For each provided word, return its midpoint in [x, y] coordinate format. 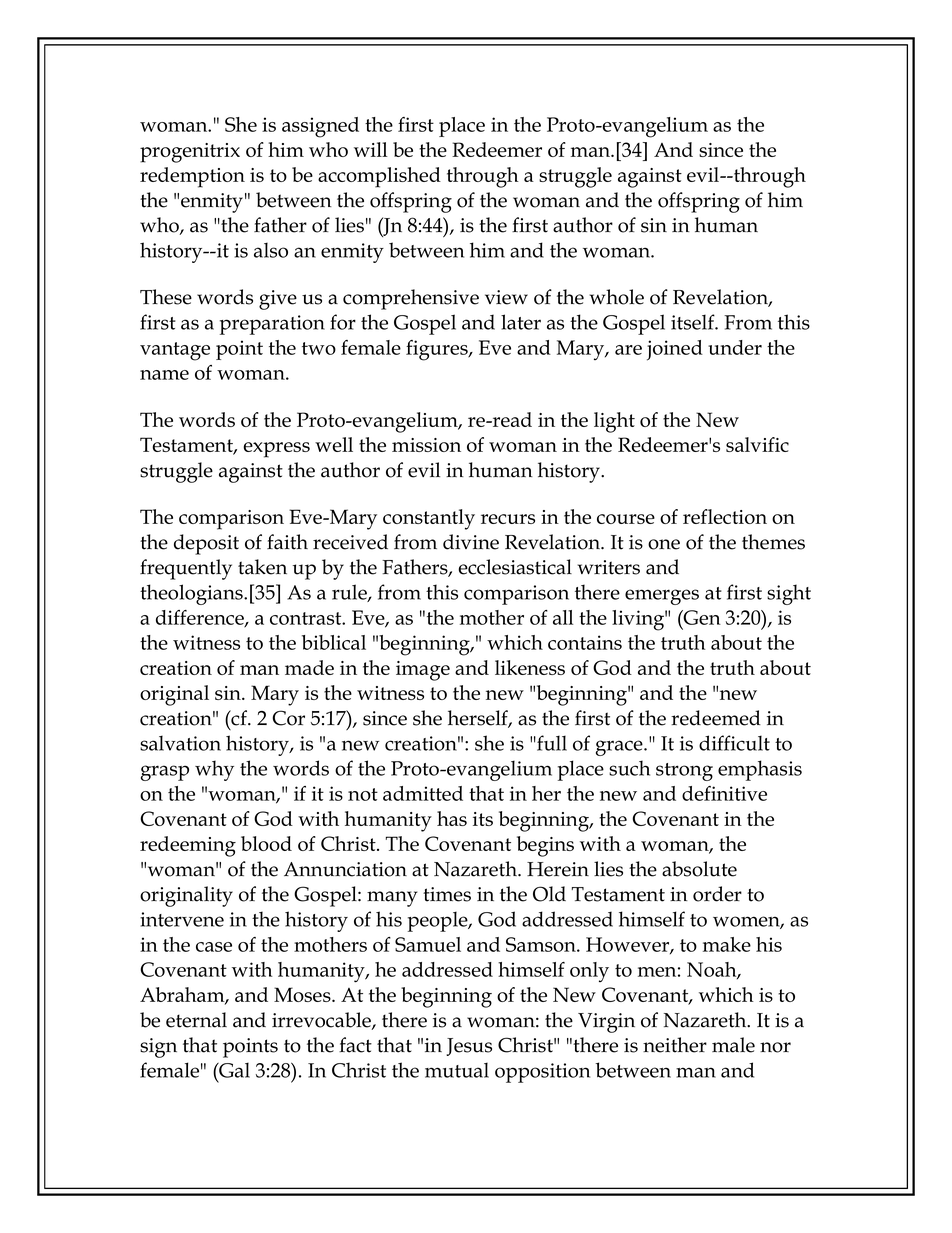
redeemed [716, 718]
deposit [206, 544]
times [447, 894]
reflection [725, 516]
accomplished [379, 177]
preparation [272, 325]
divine [471, 542]
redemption [192, 177]
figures [438, 350]
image [423, 671]
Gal [233, 1070]
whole [616, 297]
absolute [699, 869]
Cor [289, 718]
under [735, 347]
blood [266, 843]
